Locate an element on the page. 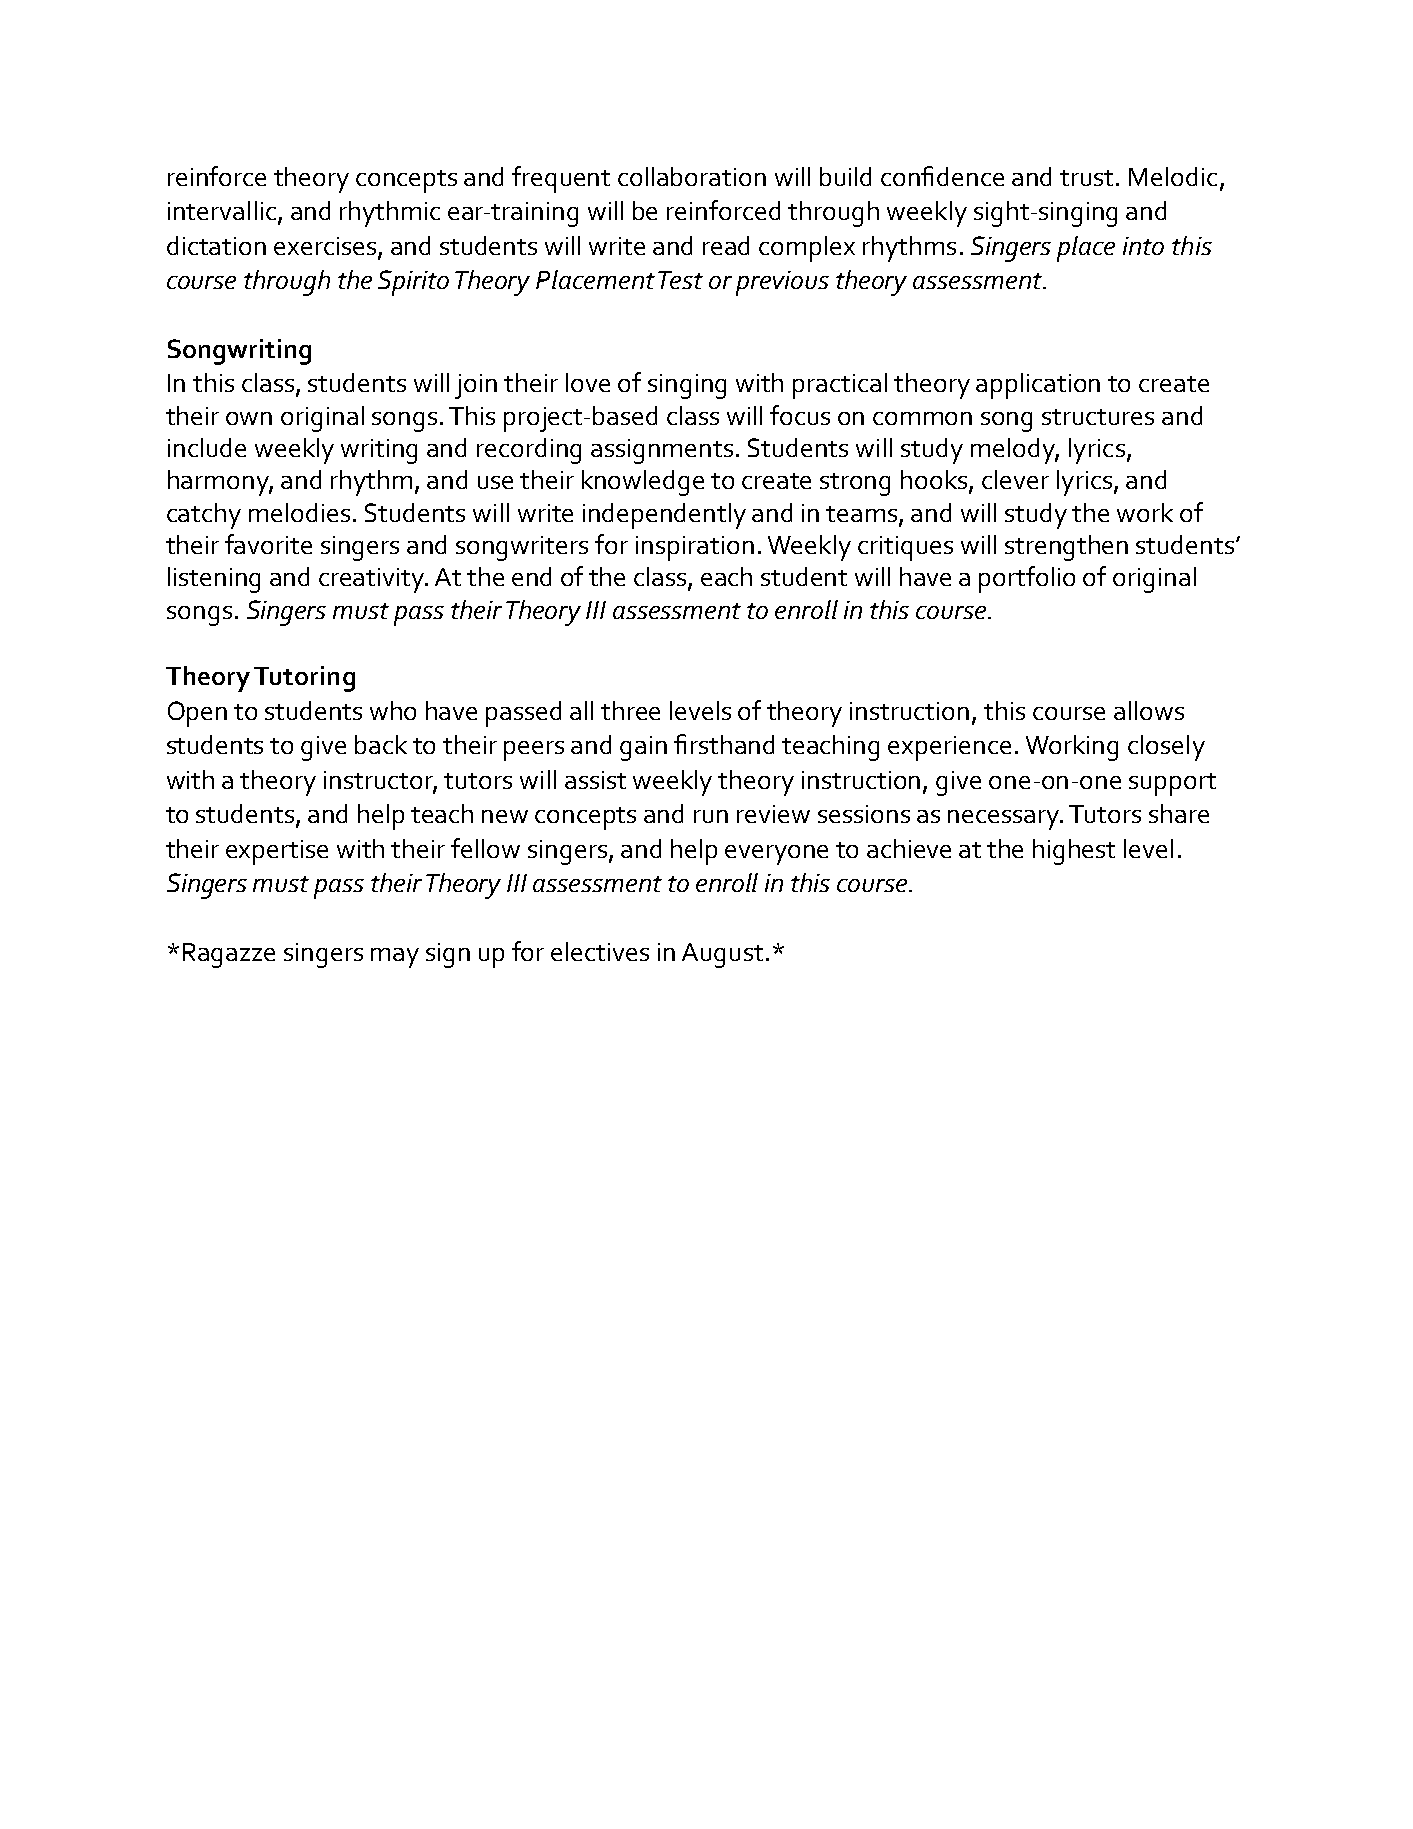 Image resolution: width=1413 pixels, height=1829 pixels. creativity is located at coordinates (373, 580).
